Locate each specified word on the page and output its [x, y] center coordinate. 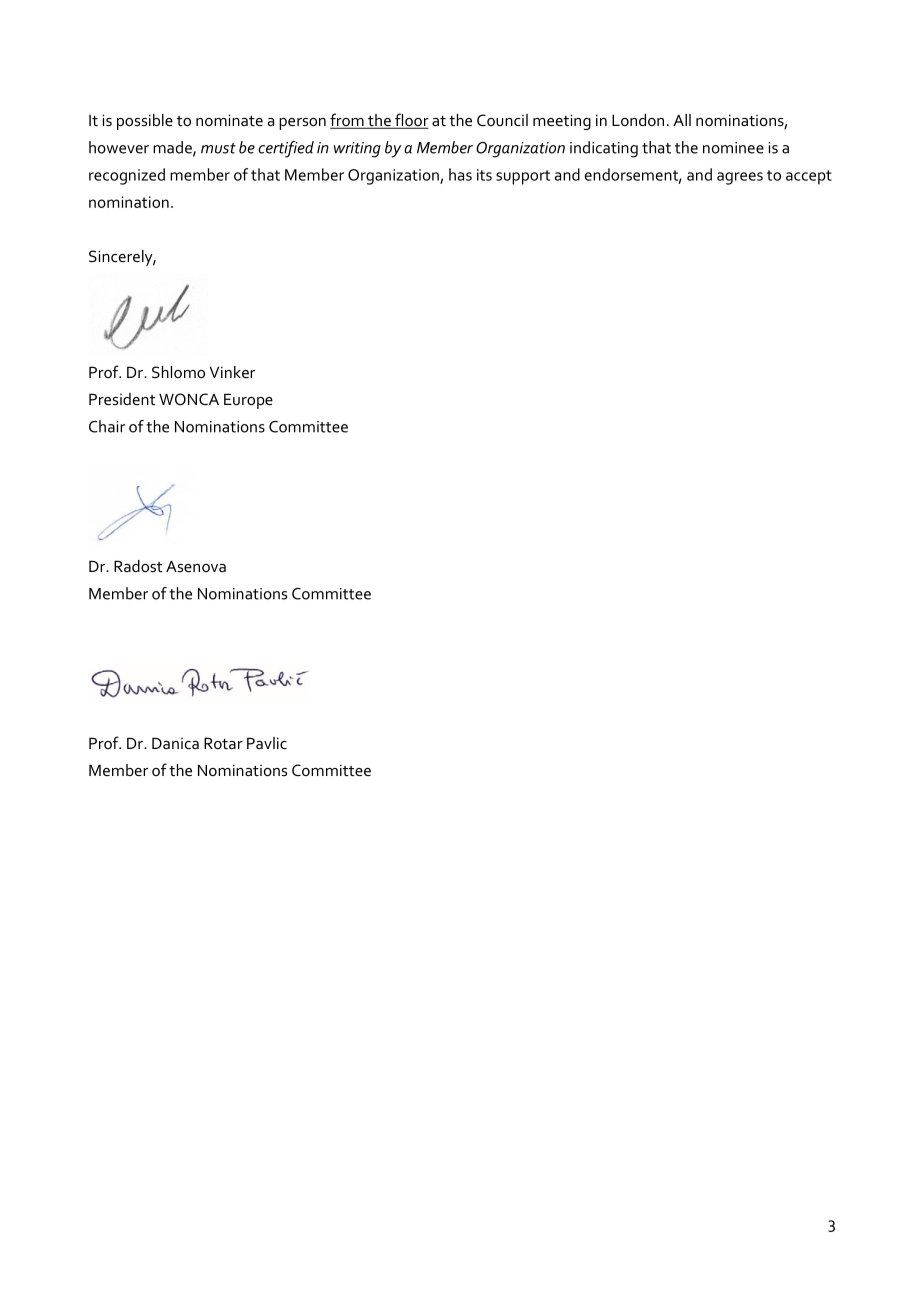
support [523, 177]
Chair [107, 426]
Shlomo [178, 372]
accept [809, 177]
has [460, 174]
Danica [175, 743]
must [218, 148]
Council [502, 120]
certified [286, 149]
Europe [248, 401]
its [484, 175]
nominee [733, 148]
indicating [604, 149]
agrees [740, 178]
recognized [127, 176]
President [122, 399]
